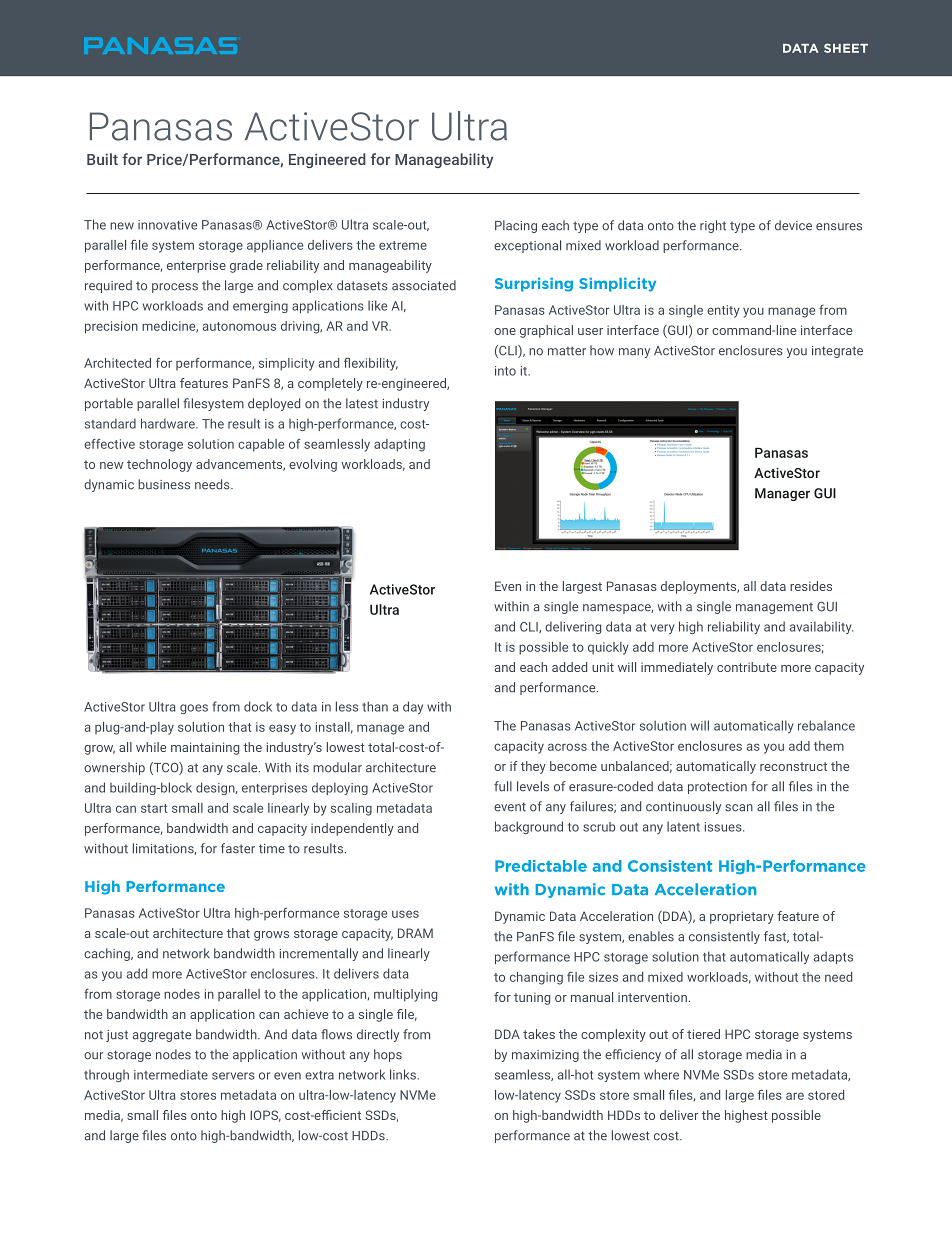  What do you see at coordinates (846, 48) in the document?
I see `SHEET` at bounding box center [846, 48].
